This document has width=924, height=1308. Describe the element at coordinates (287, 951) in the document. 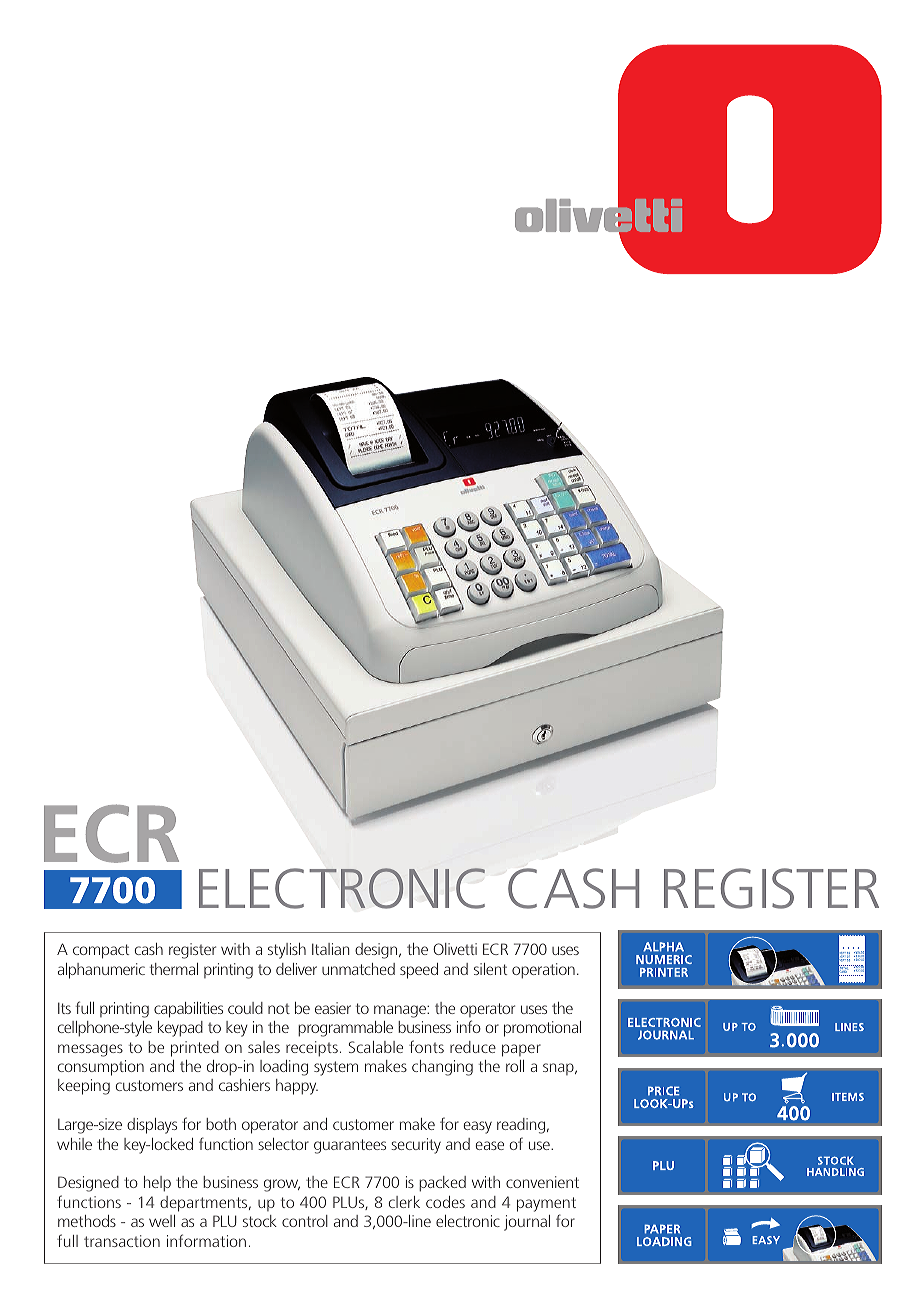

I see `stylish` at that location.
